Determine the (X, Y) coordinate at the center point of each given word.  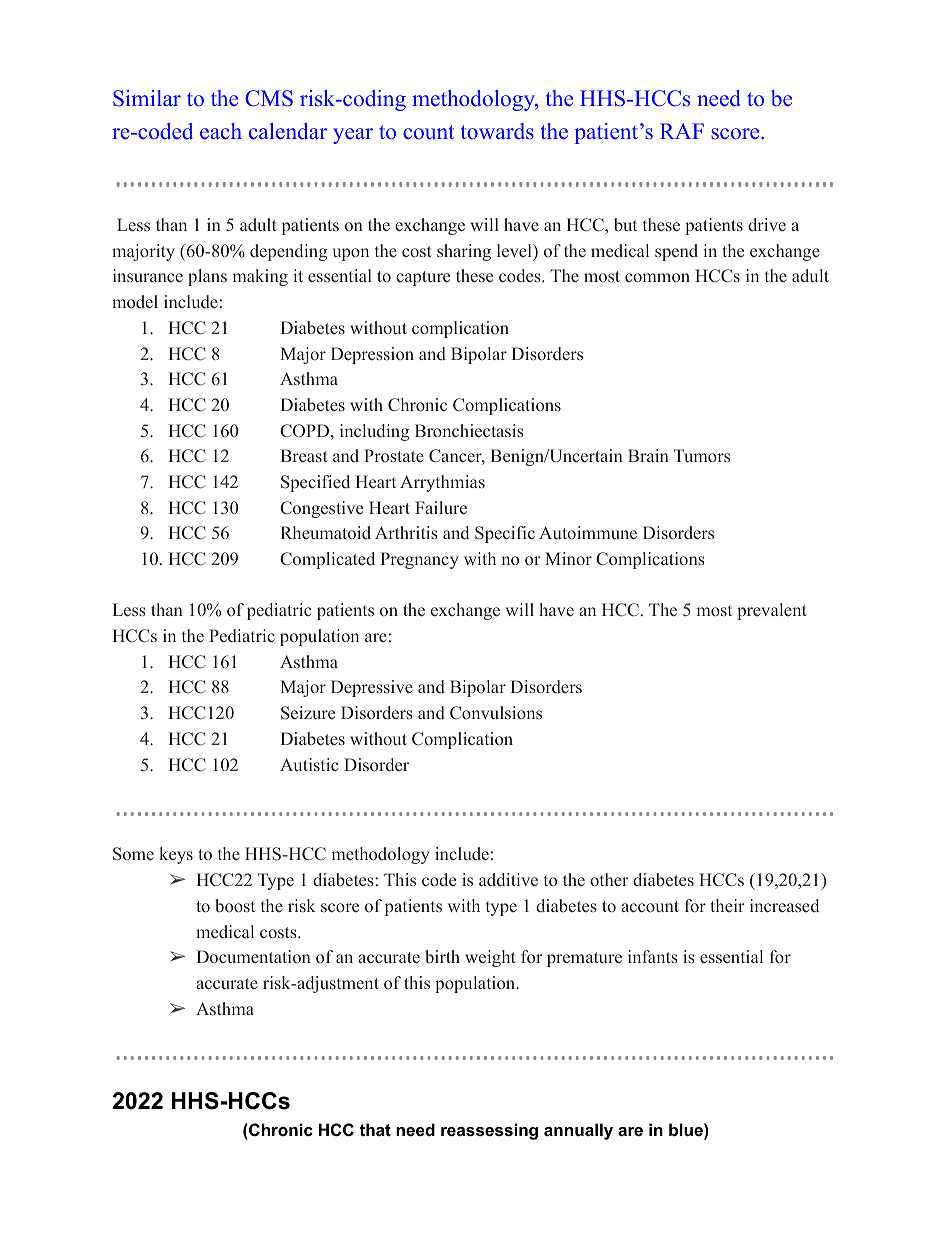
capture (423, 278)
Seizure (308, 713)
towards (497, 131)
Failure (441, 508)
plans (207, 277)
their (728, 905)
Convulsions (496, 713)
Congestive (321, 509)
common (657, 277)
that (375, 1129)
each (221, 131)
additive (508, 880)
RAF (682, 131)
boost (235, 906)
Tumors (702, 455)
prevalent (772, 611)
